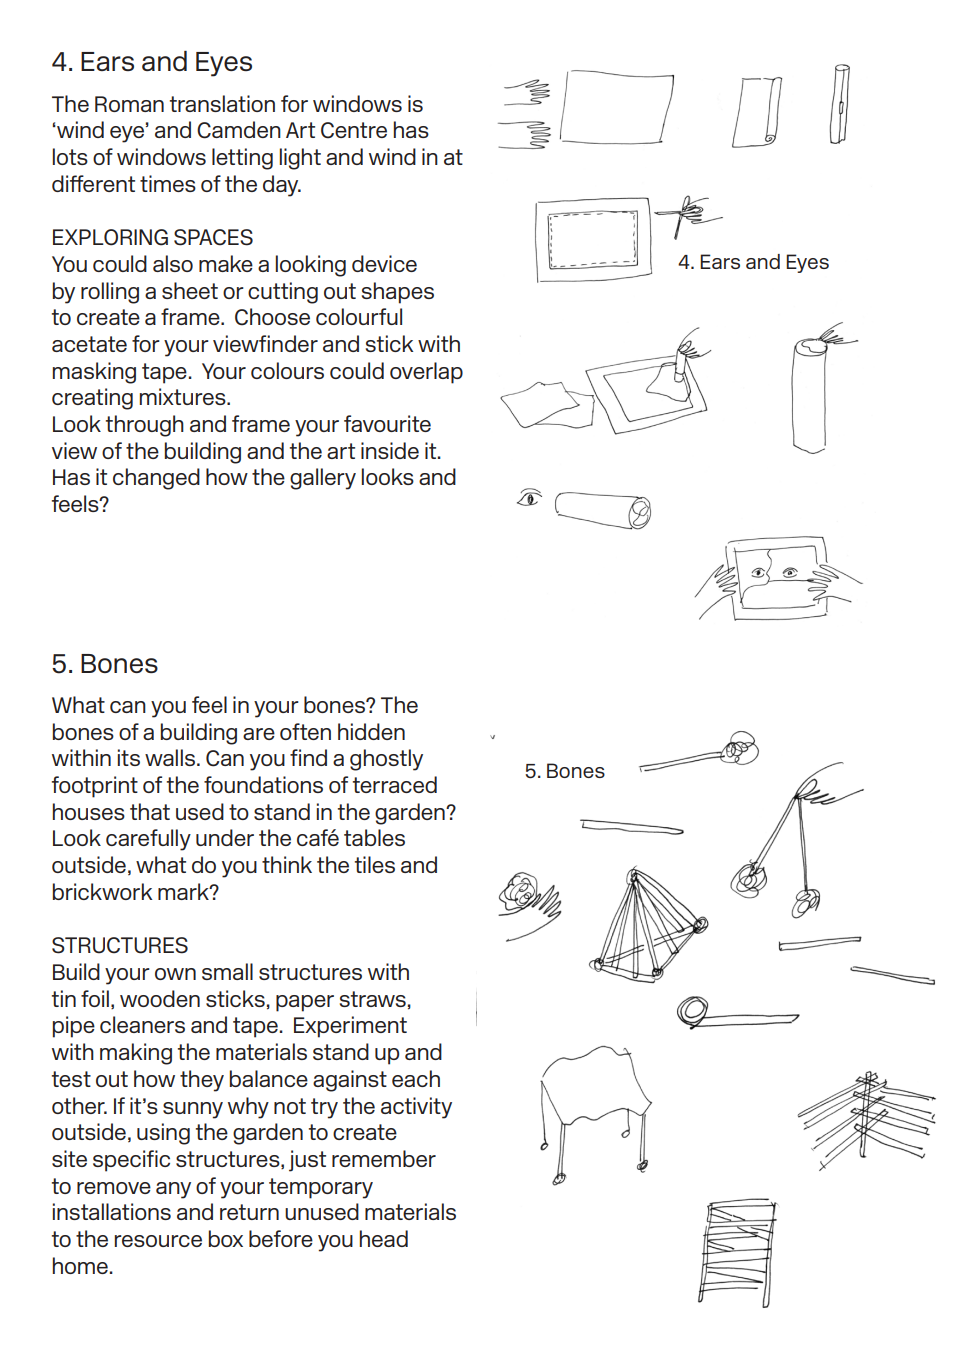  I want to click on installations, so click(112, 1211).
